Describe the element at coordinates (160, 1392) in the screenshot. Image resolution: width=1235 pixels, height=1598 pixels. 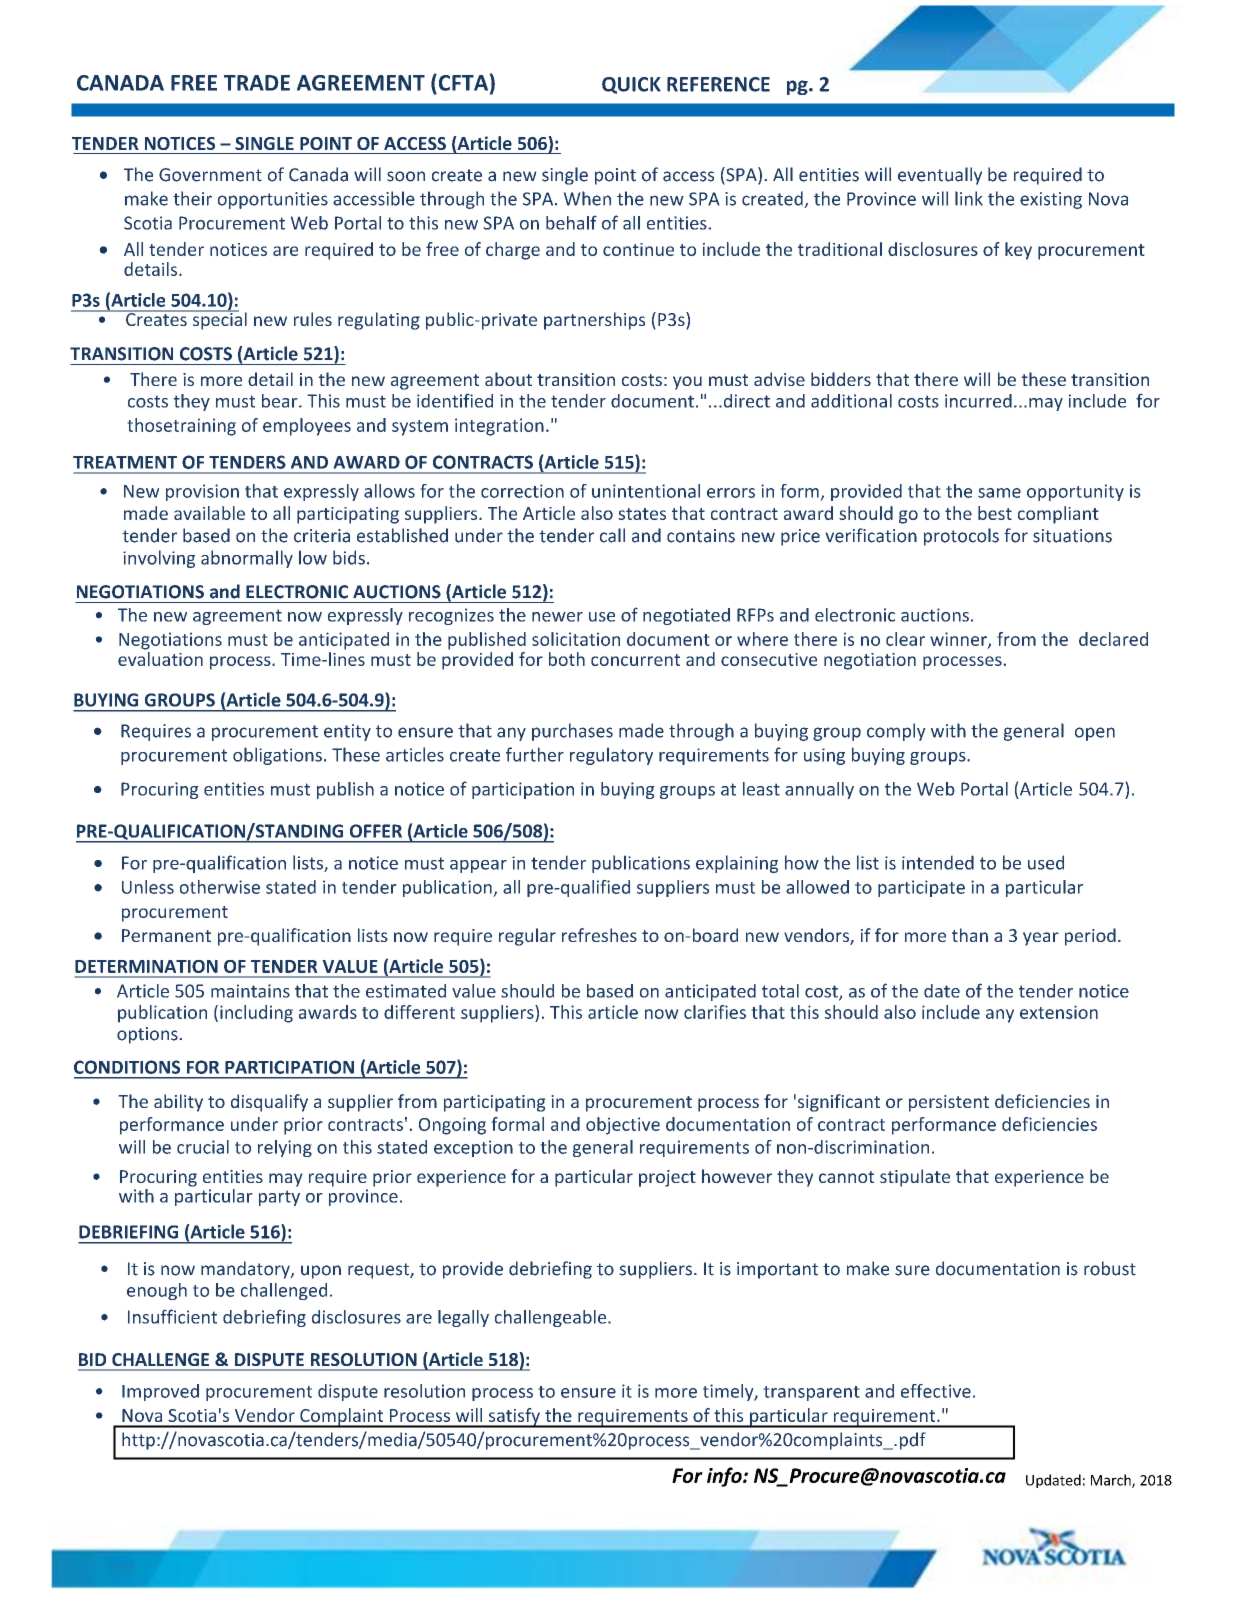
I see `Improved` at that location.
